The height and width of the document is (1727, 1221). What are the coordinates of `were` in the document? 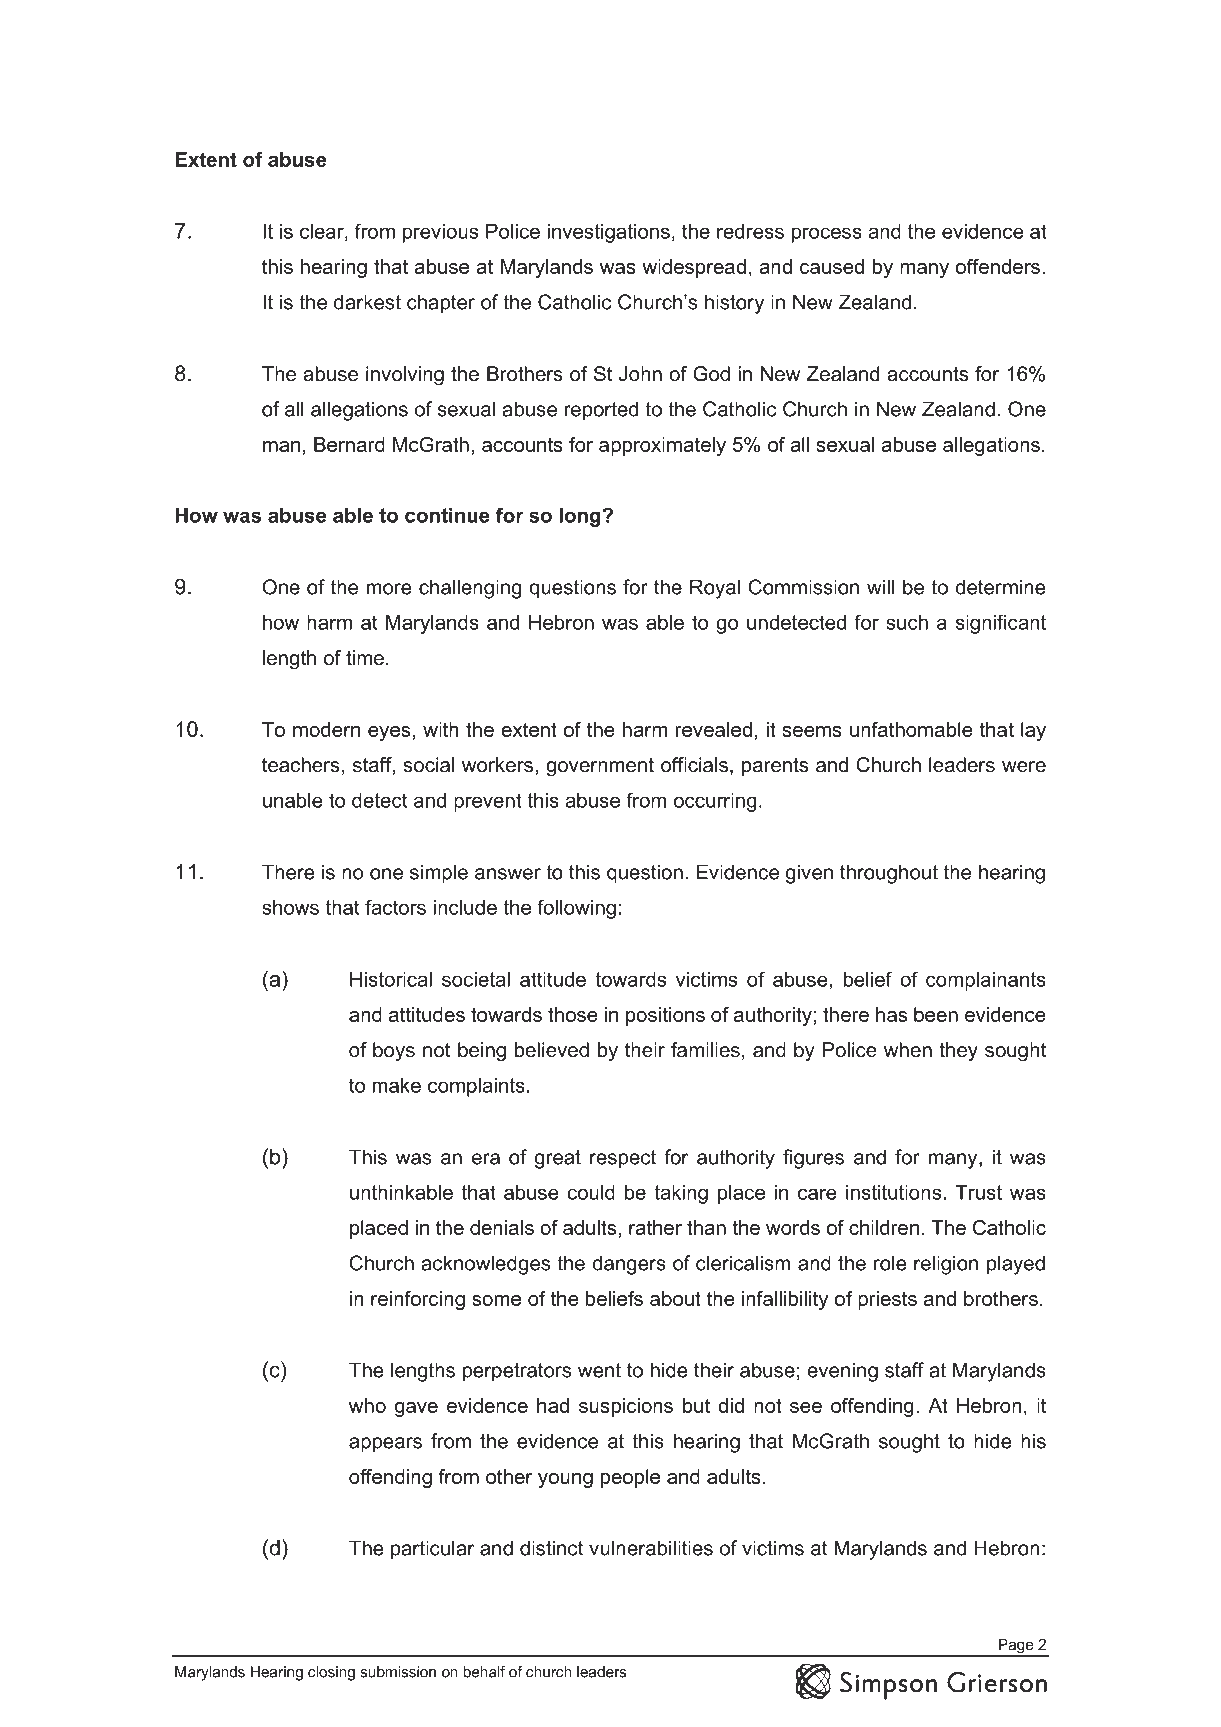 It's located at (1024, 767).
